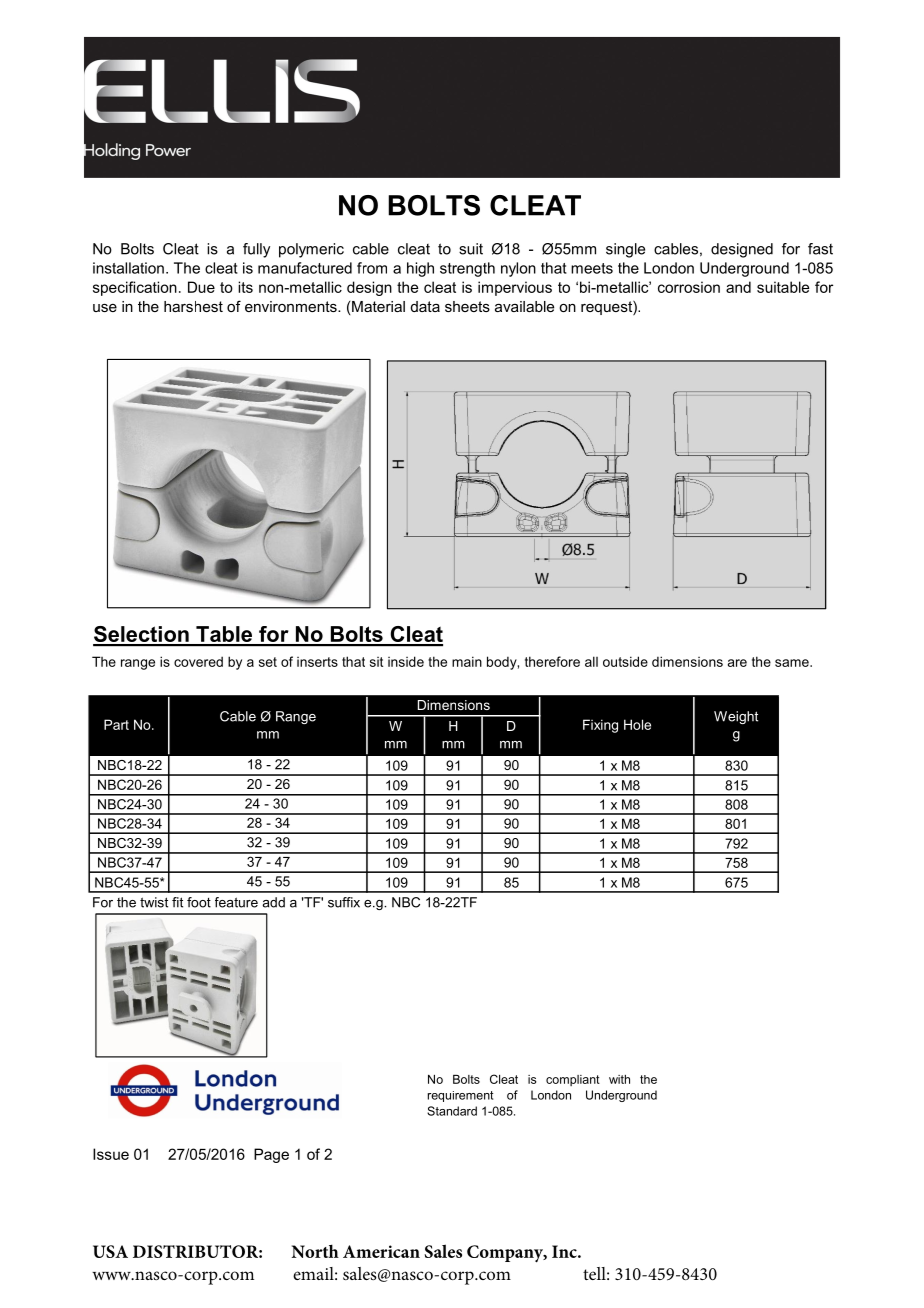  Describe the element at coordinates (467, 661) in the image. I see `main` at that location.
